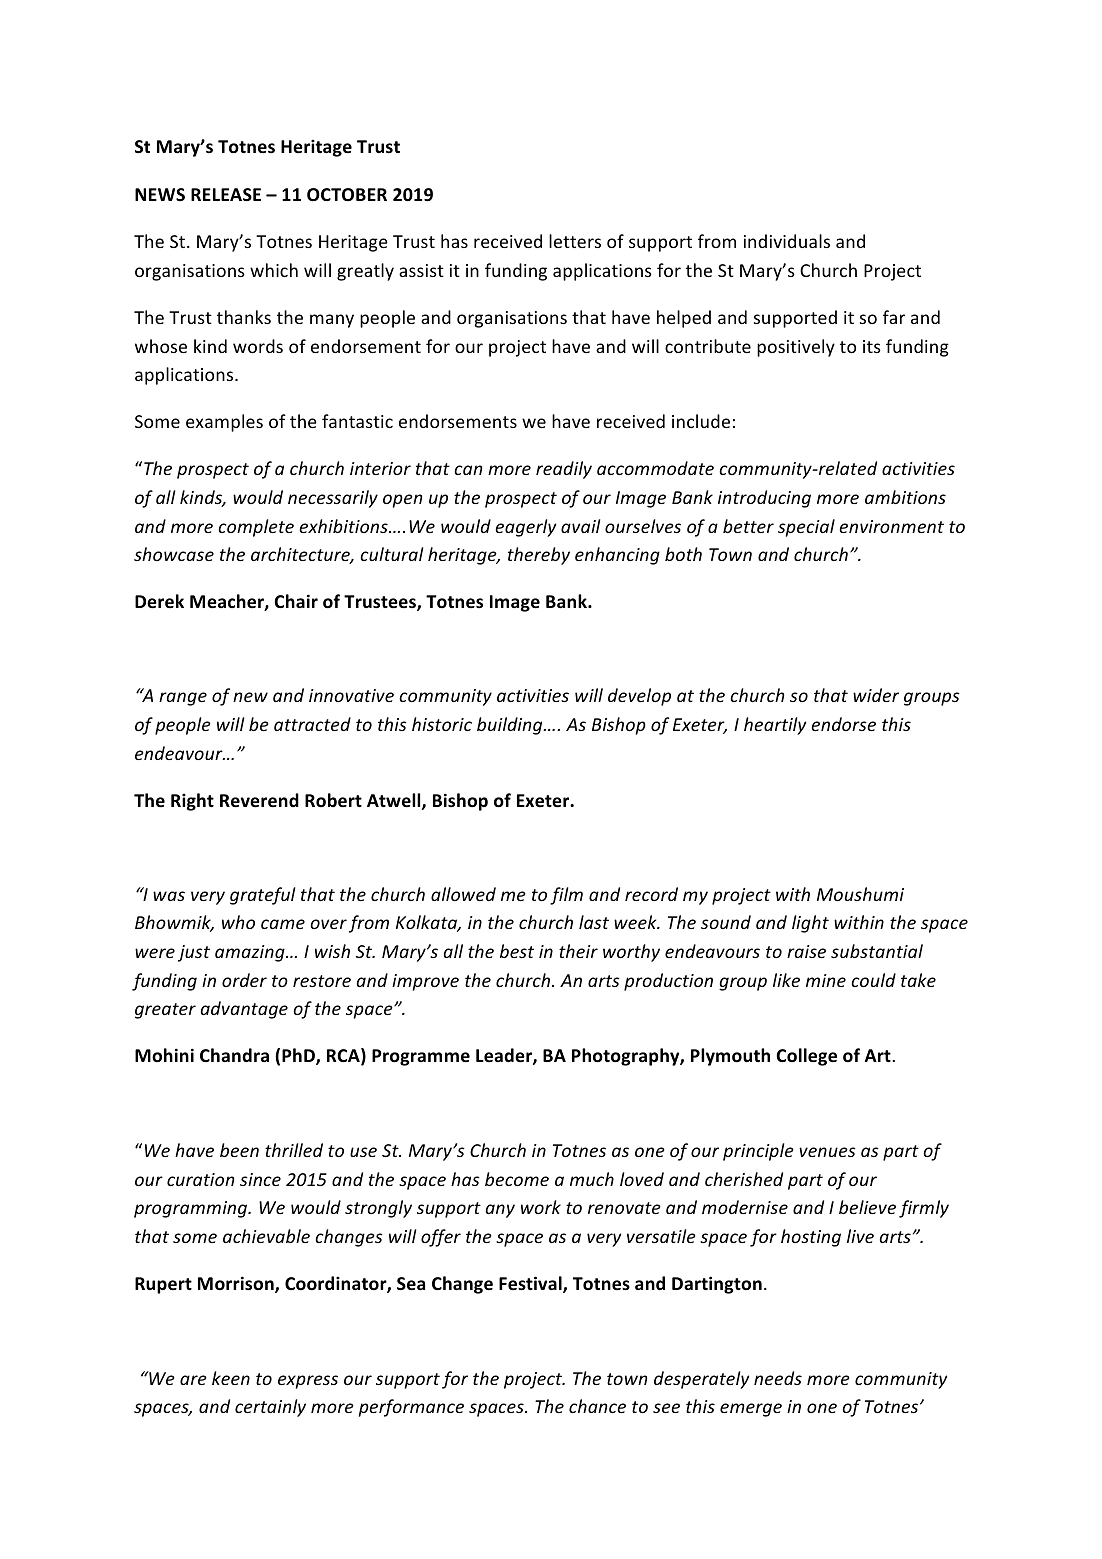  What do you see at coordinates (226, 195) in the document?
I see `RELEASE` at bounding box center [226, 195].
